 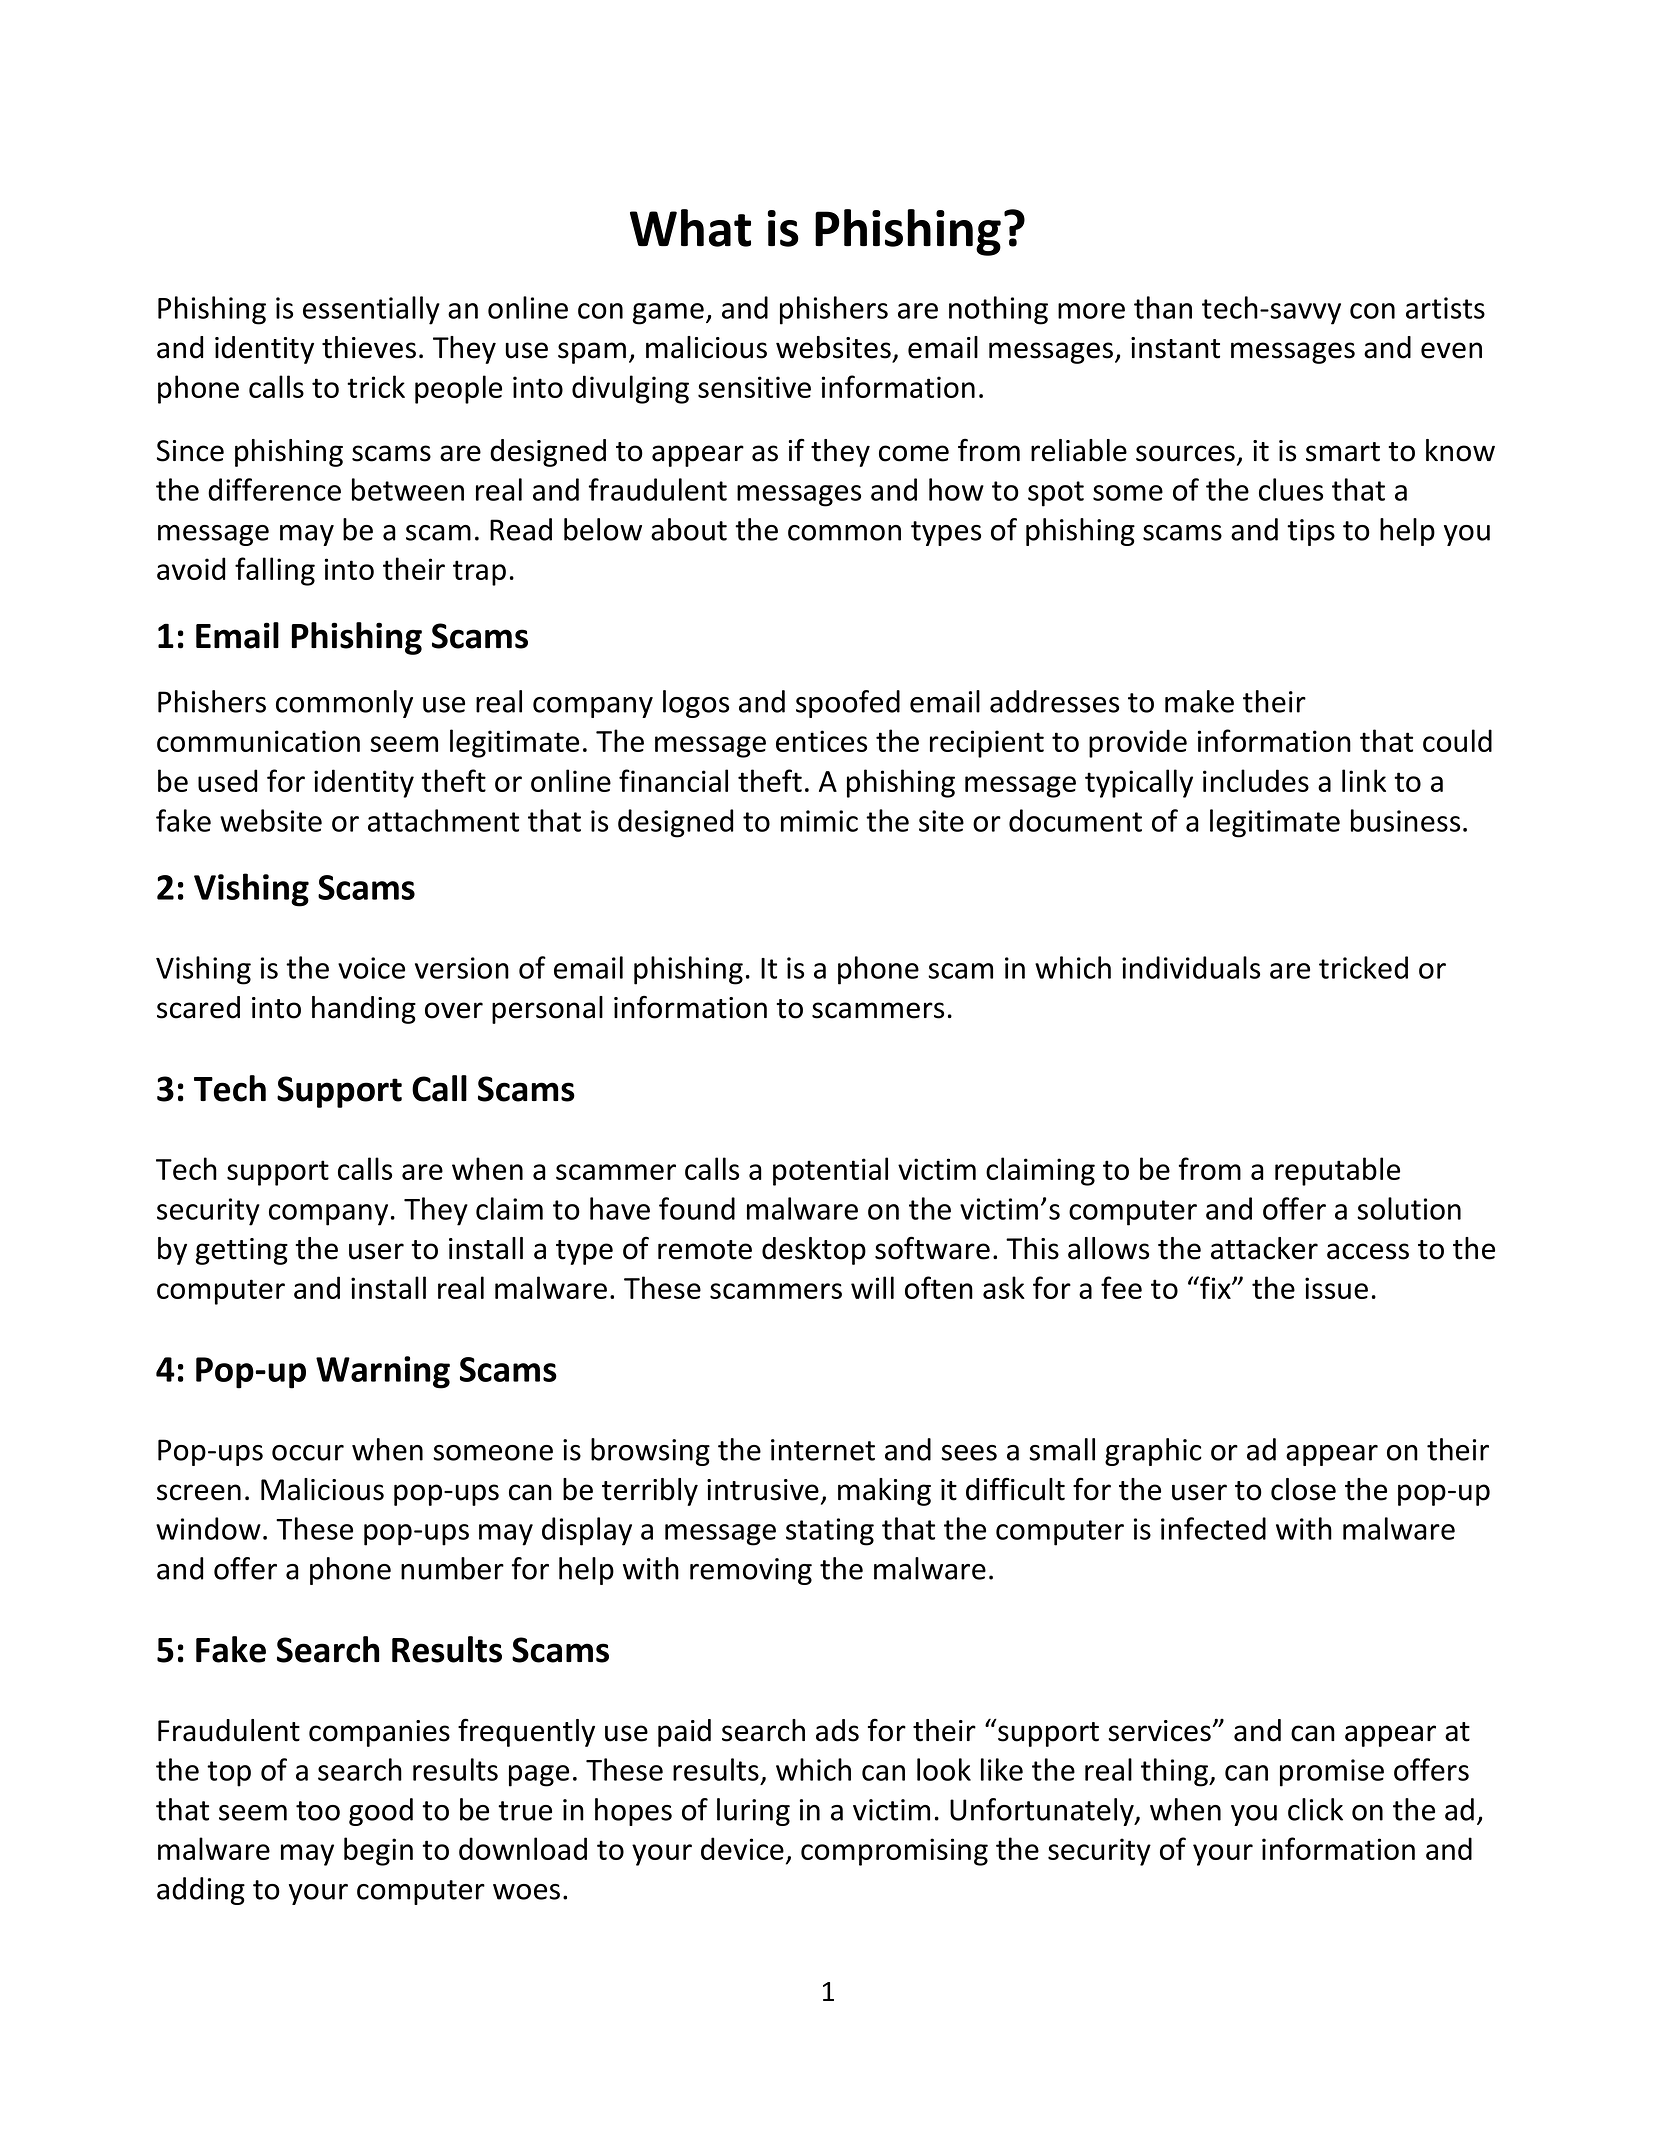 I want to click on begin, so click(x=378, y=1851).
